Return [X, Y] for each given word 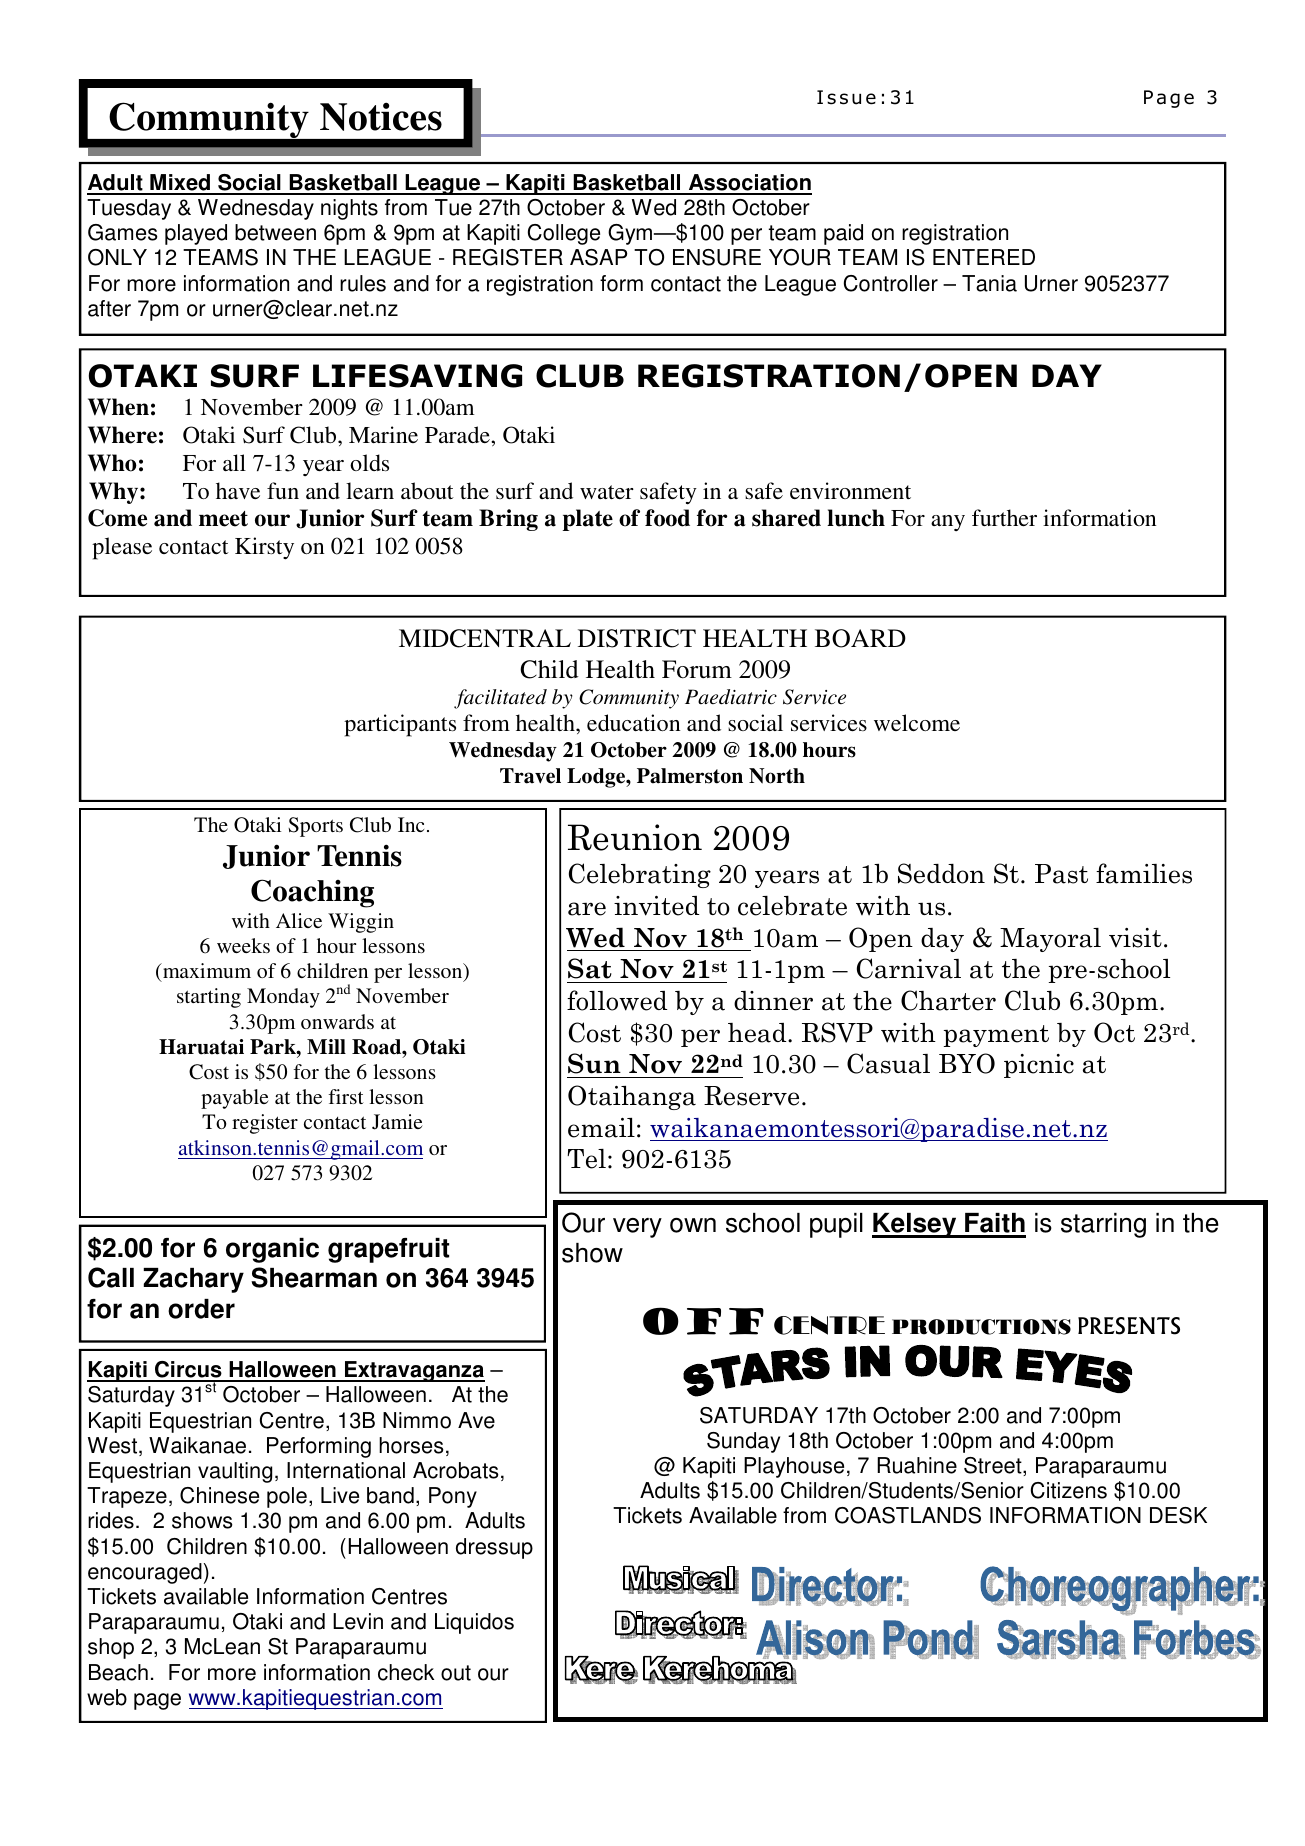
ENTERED [984, 257]
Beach [118, 1672]
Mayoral [1050, 940]
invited [656, 906]
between [275, 232]
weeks [243, 945]
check [406, 1672]
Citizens [1069, 1490]
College [564, 234]
